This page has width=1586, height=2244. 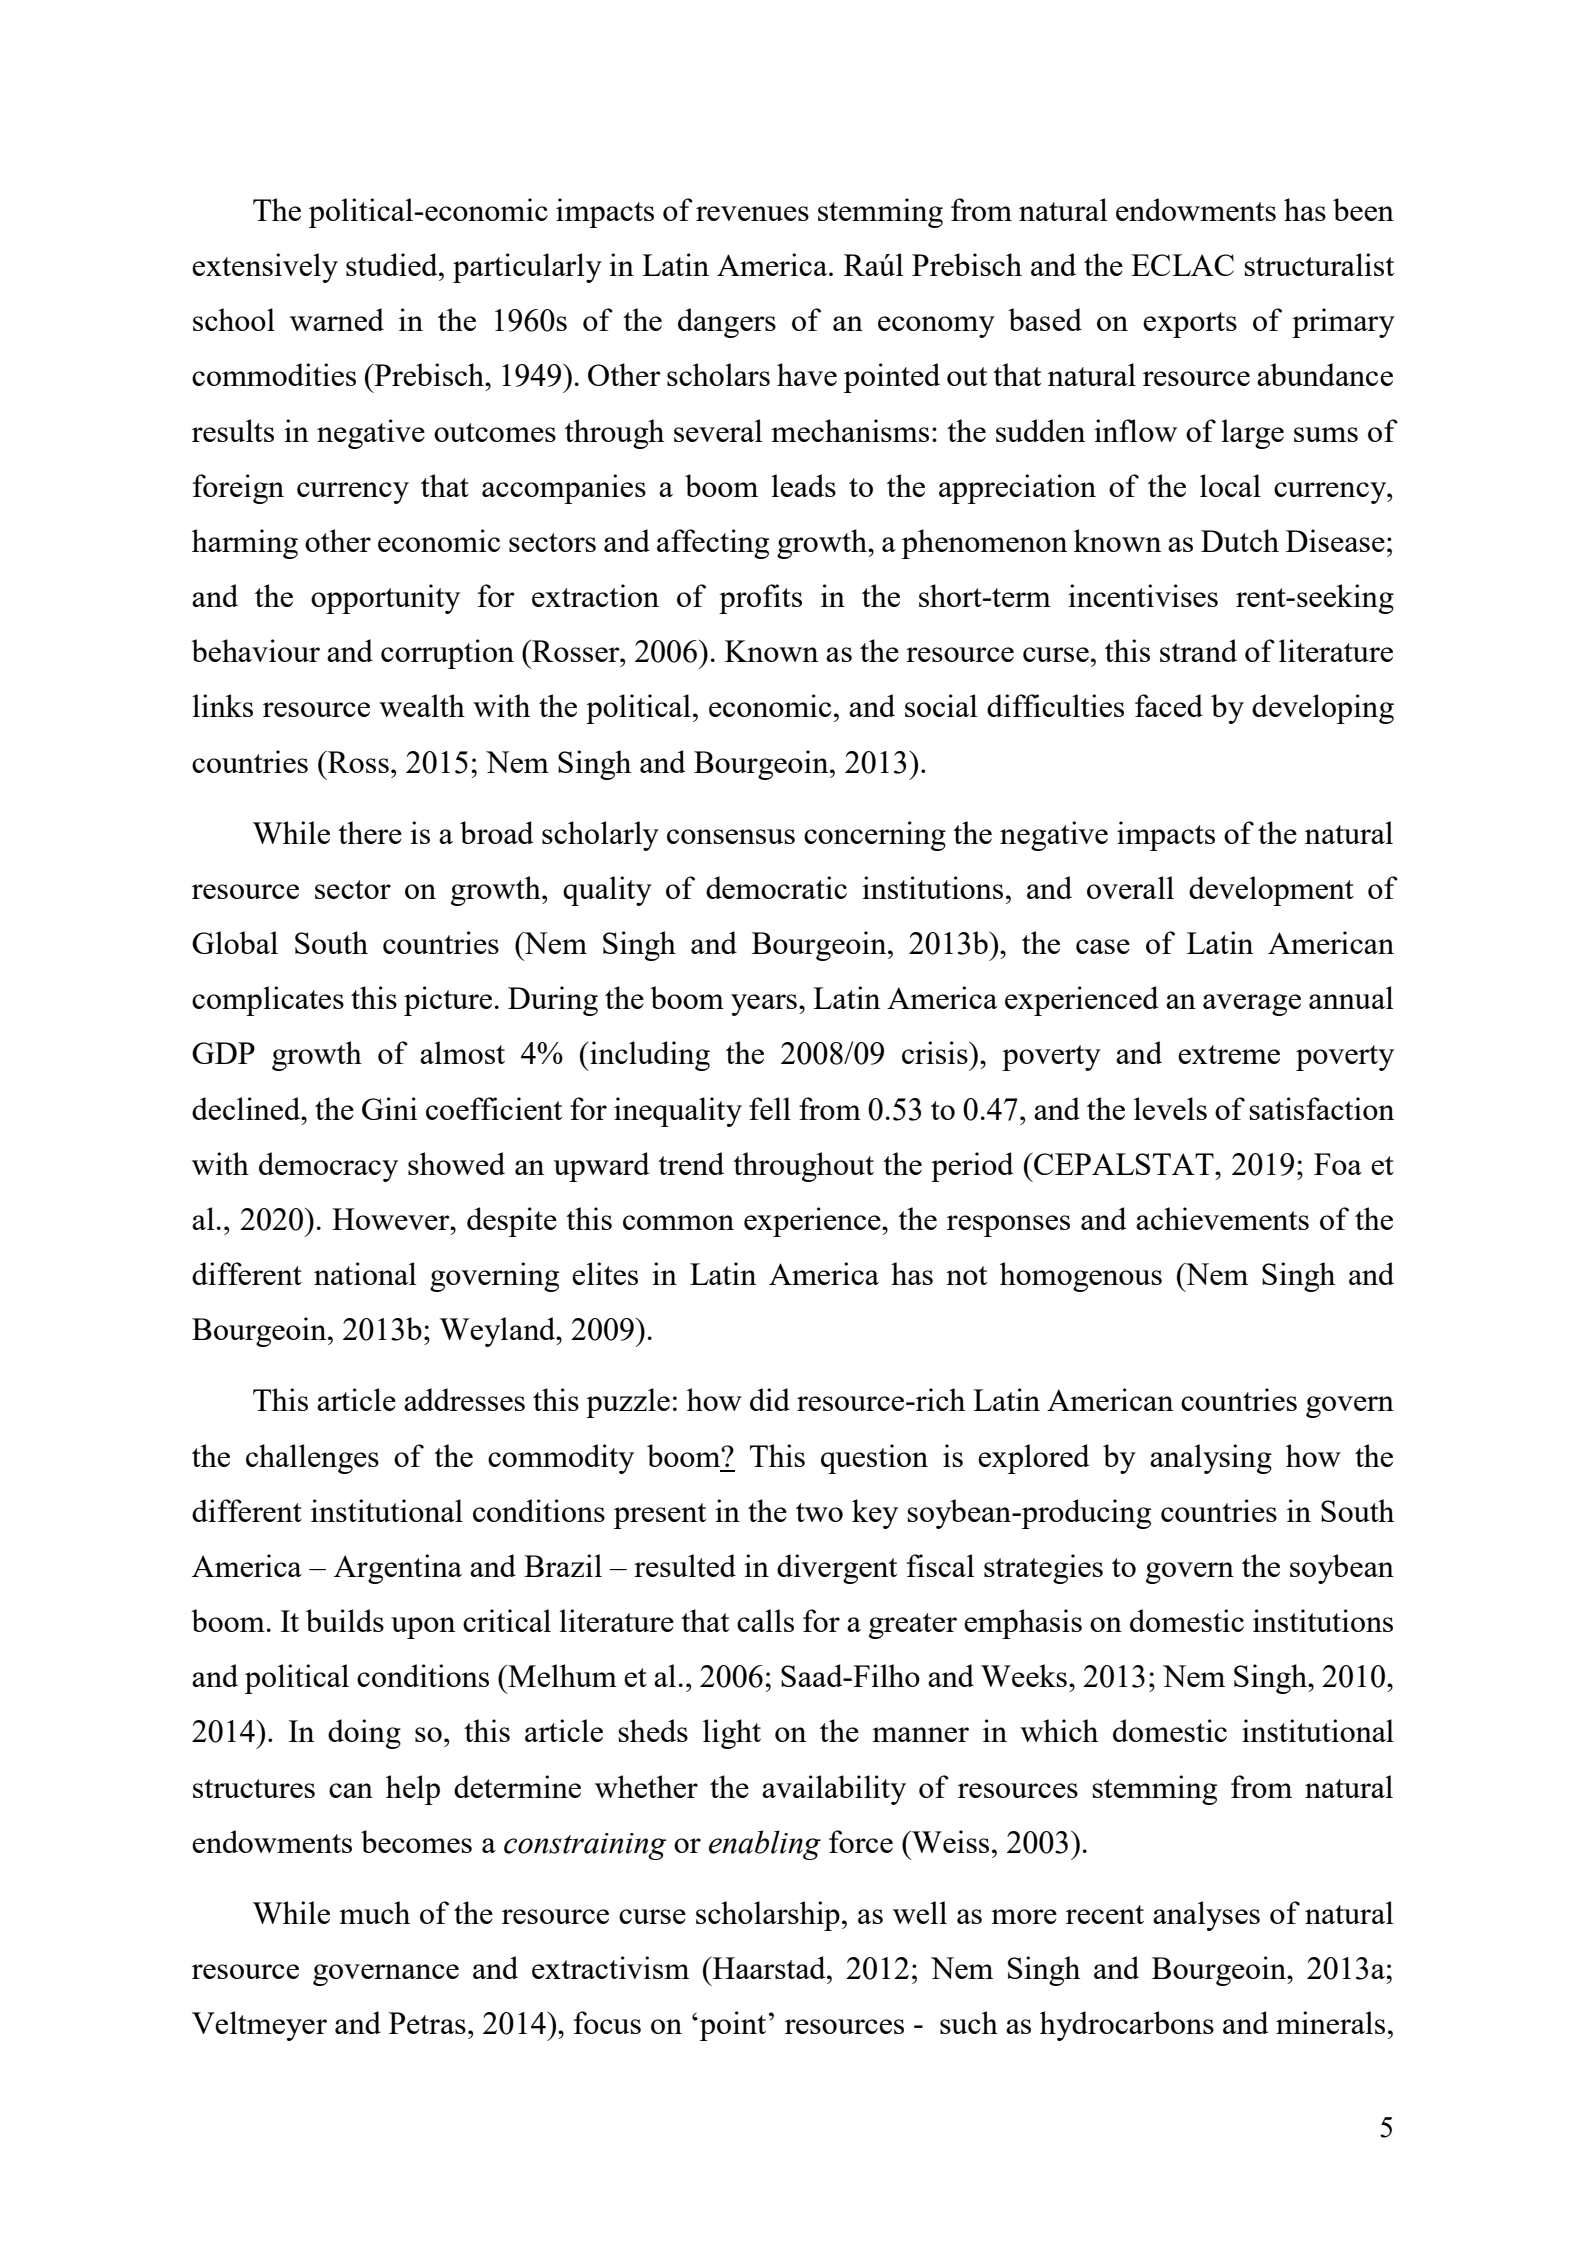 I want to click on much, so click(x=374, y=1912).
